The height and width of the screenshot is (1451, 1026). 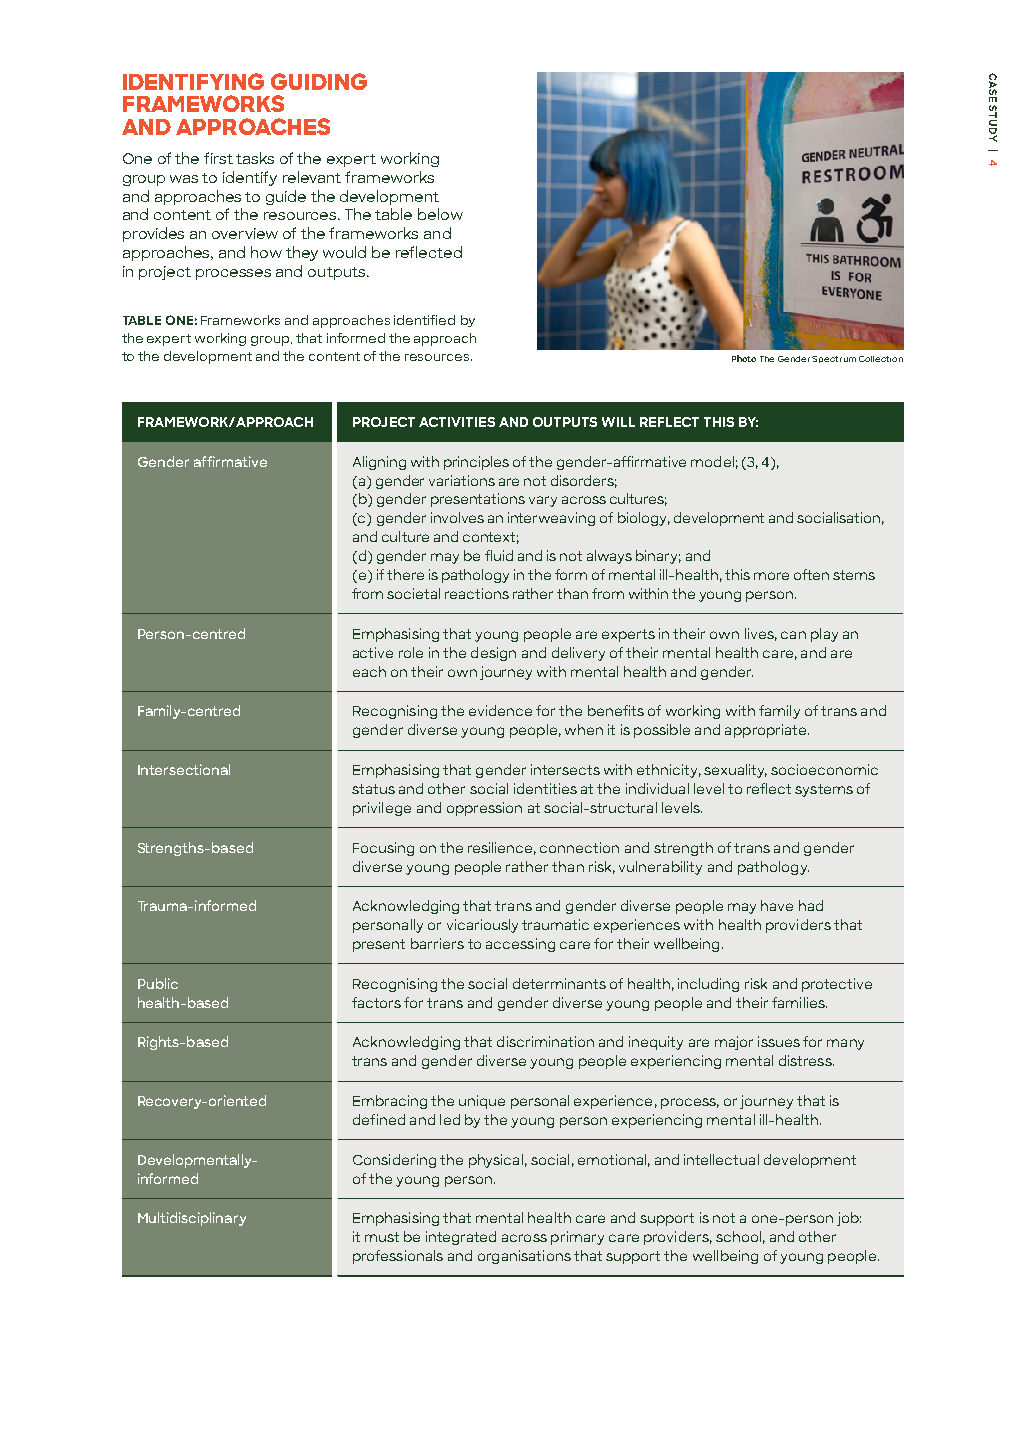 What do you see at coordinates (524, 1257) in the screenshot?
I see `organisations` at bounding box center [524, 1257].
